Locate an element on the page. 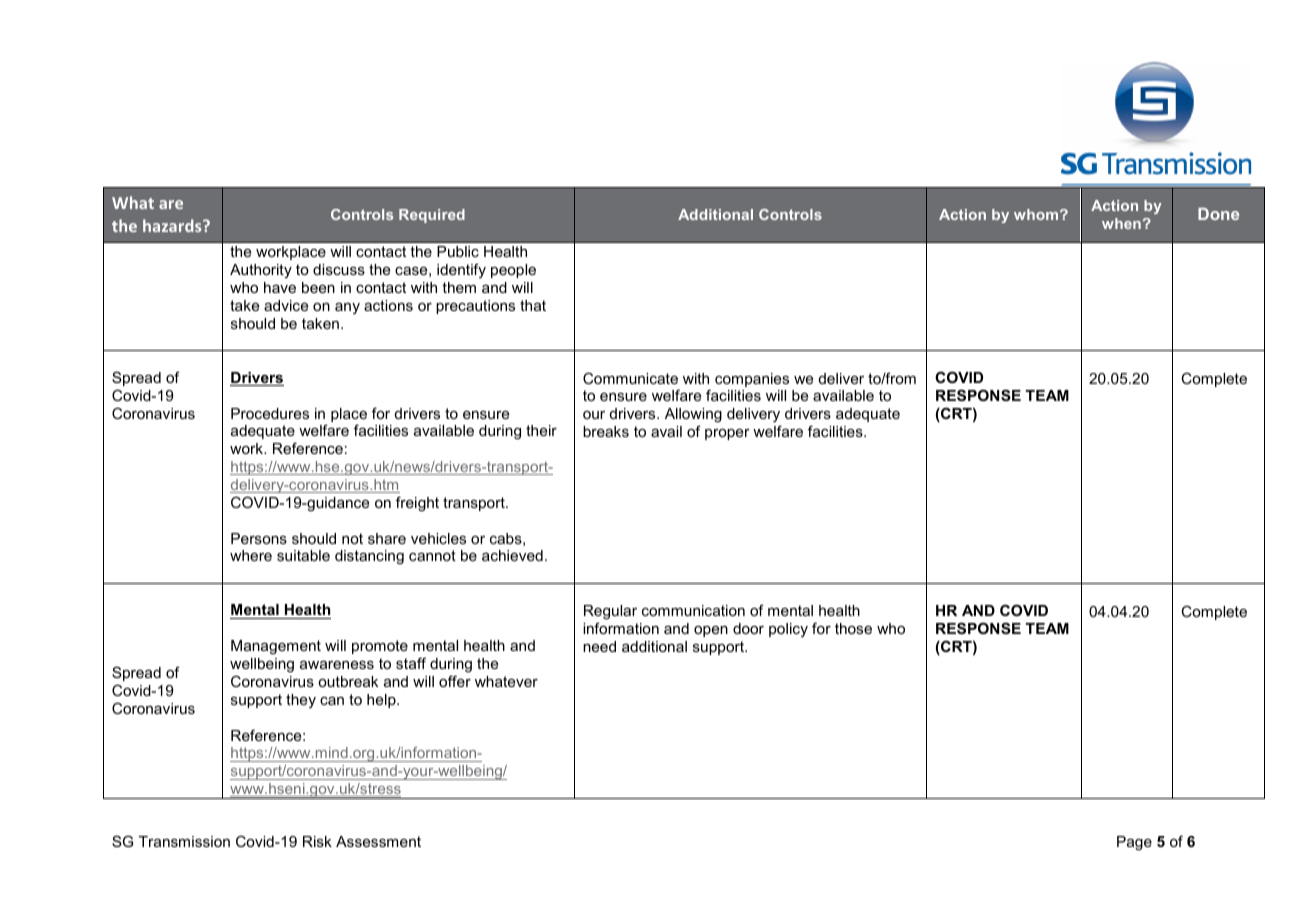 The image size is (1308, 924). Risk is located at coordinates (317, 841).
